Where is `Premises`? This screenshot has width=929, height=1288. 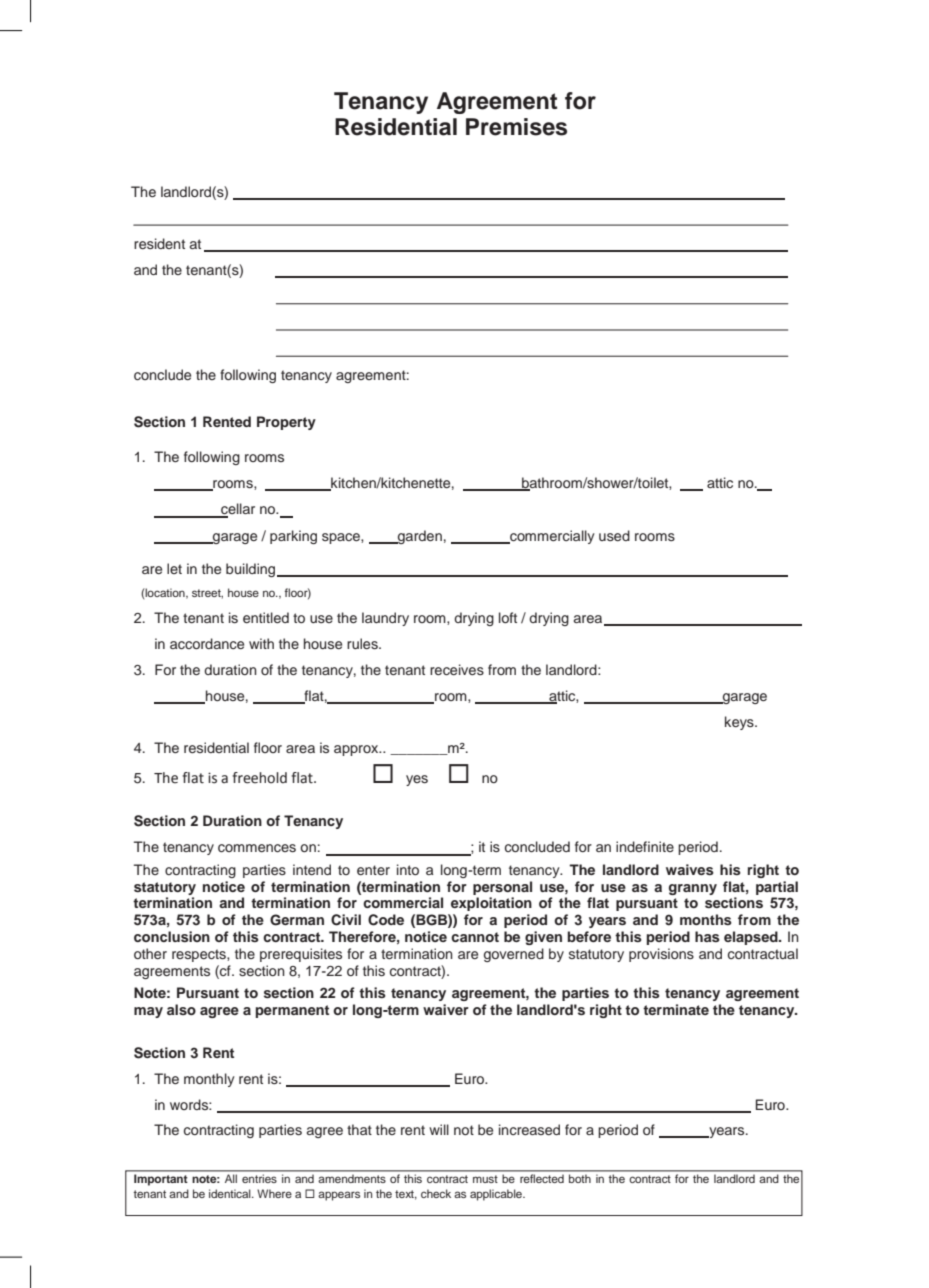 Premises is located at coordinates (516, 127).
